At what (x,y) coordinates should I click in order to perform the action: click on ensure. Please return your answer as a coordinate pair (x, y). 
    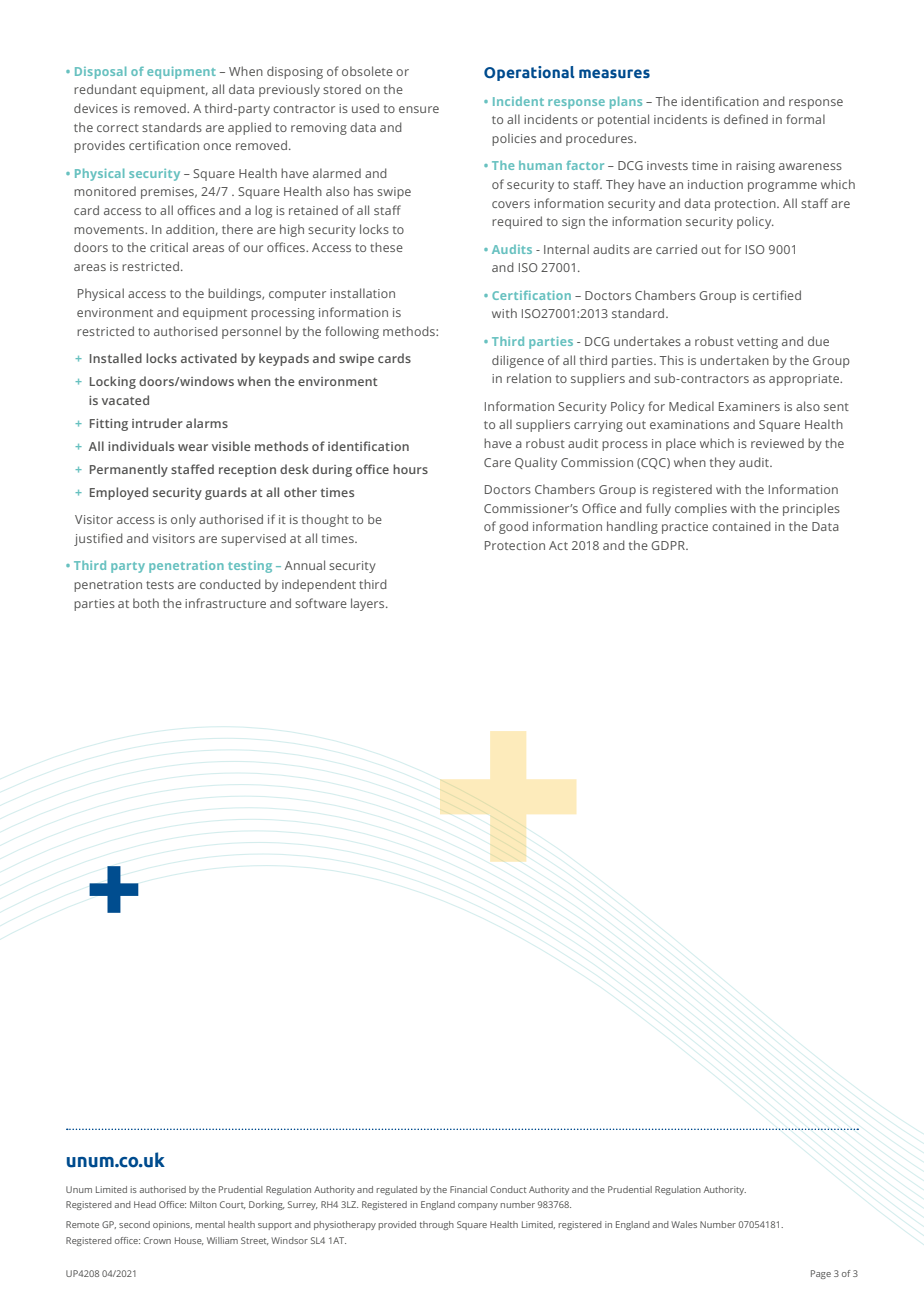
    Looking at the image, I should click on (419, 109).
